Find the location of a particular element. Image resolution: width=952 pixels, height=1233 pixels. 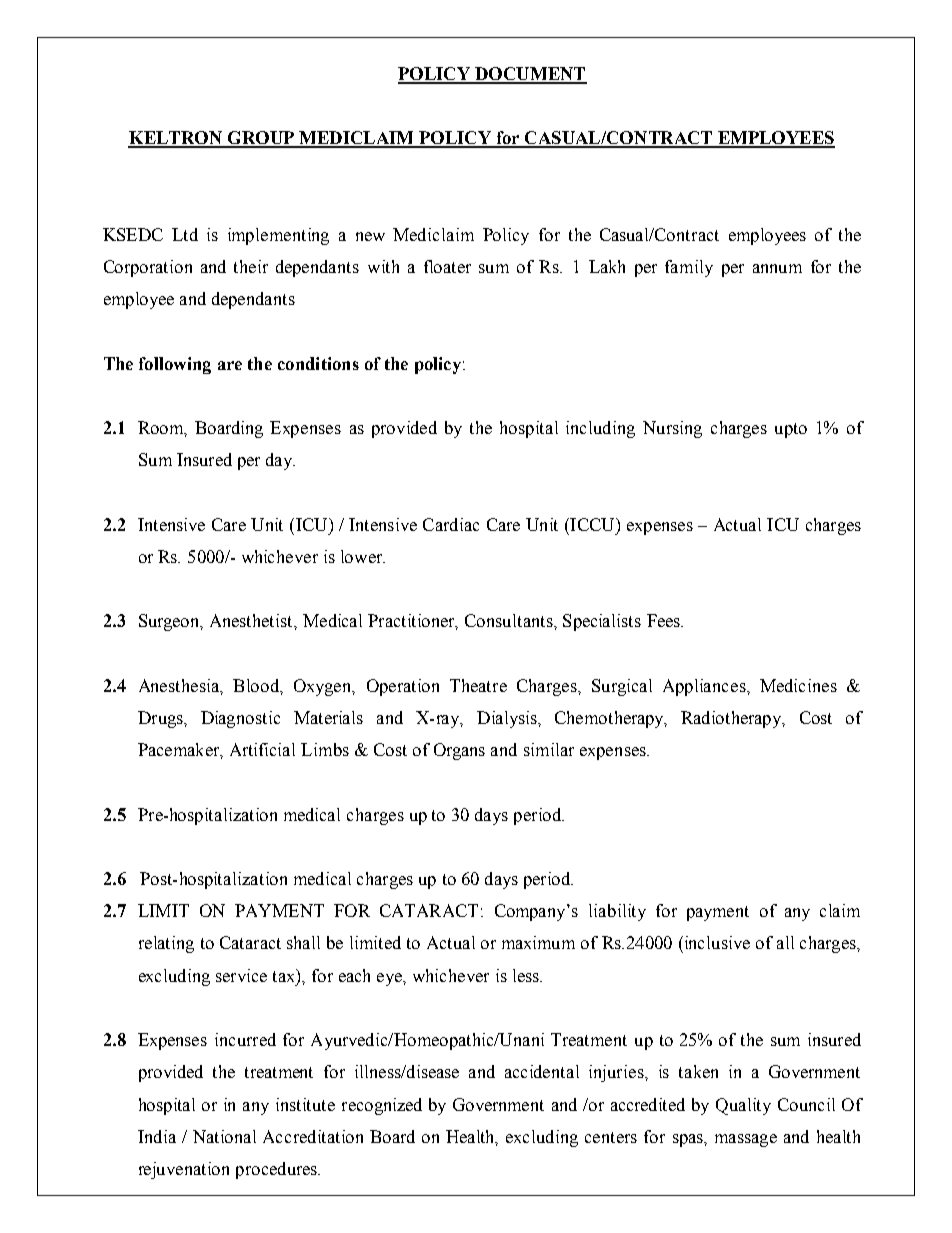

massage is located at coordinates (746, 1140).
